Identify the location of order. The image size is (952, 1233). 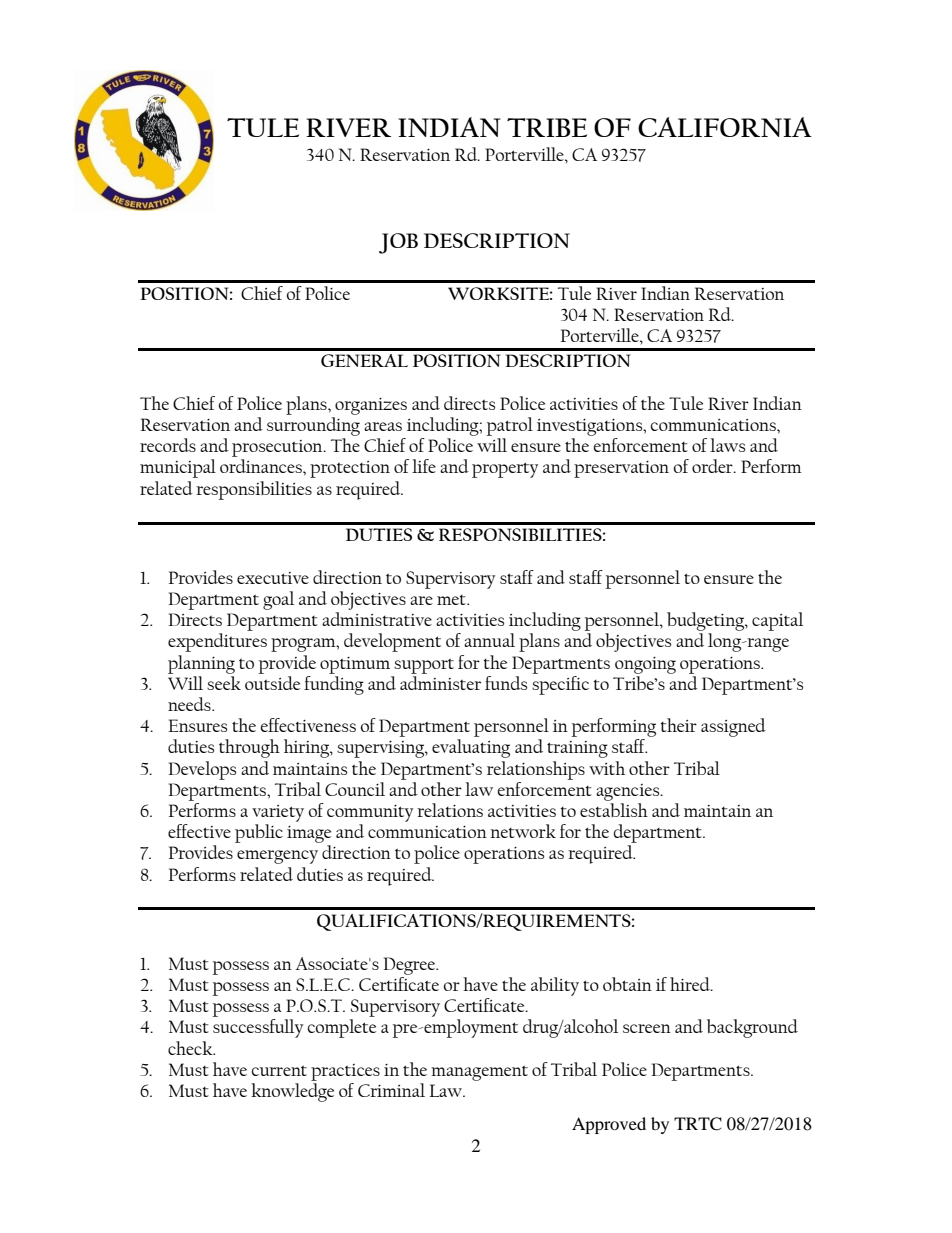
(713, 466).
